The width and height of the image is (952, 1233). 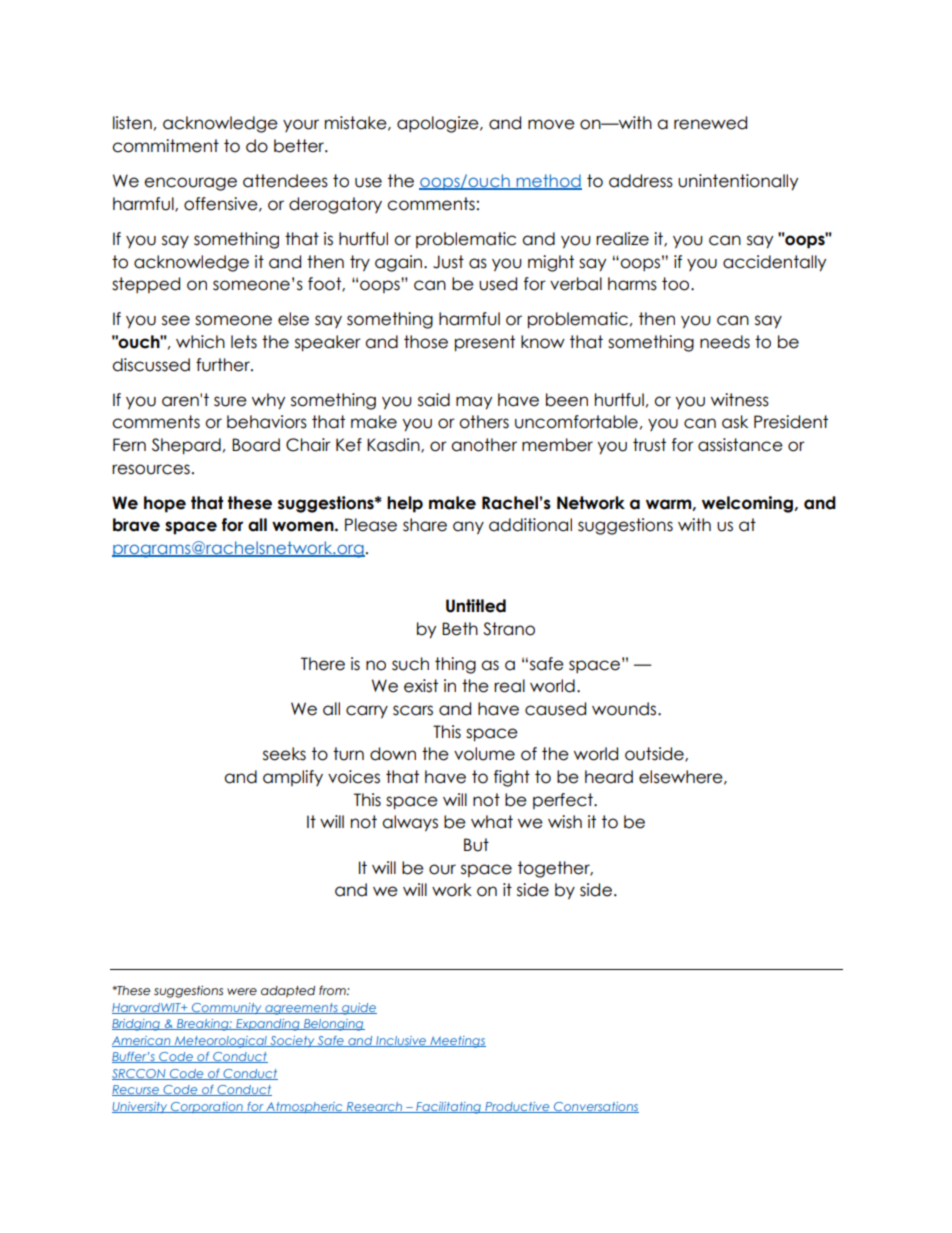 What do you see at coordinates (323, 664) in the image?
I see `There` at bounding box center [323, 664].
